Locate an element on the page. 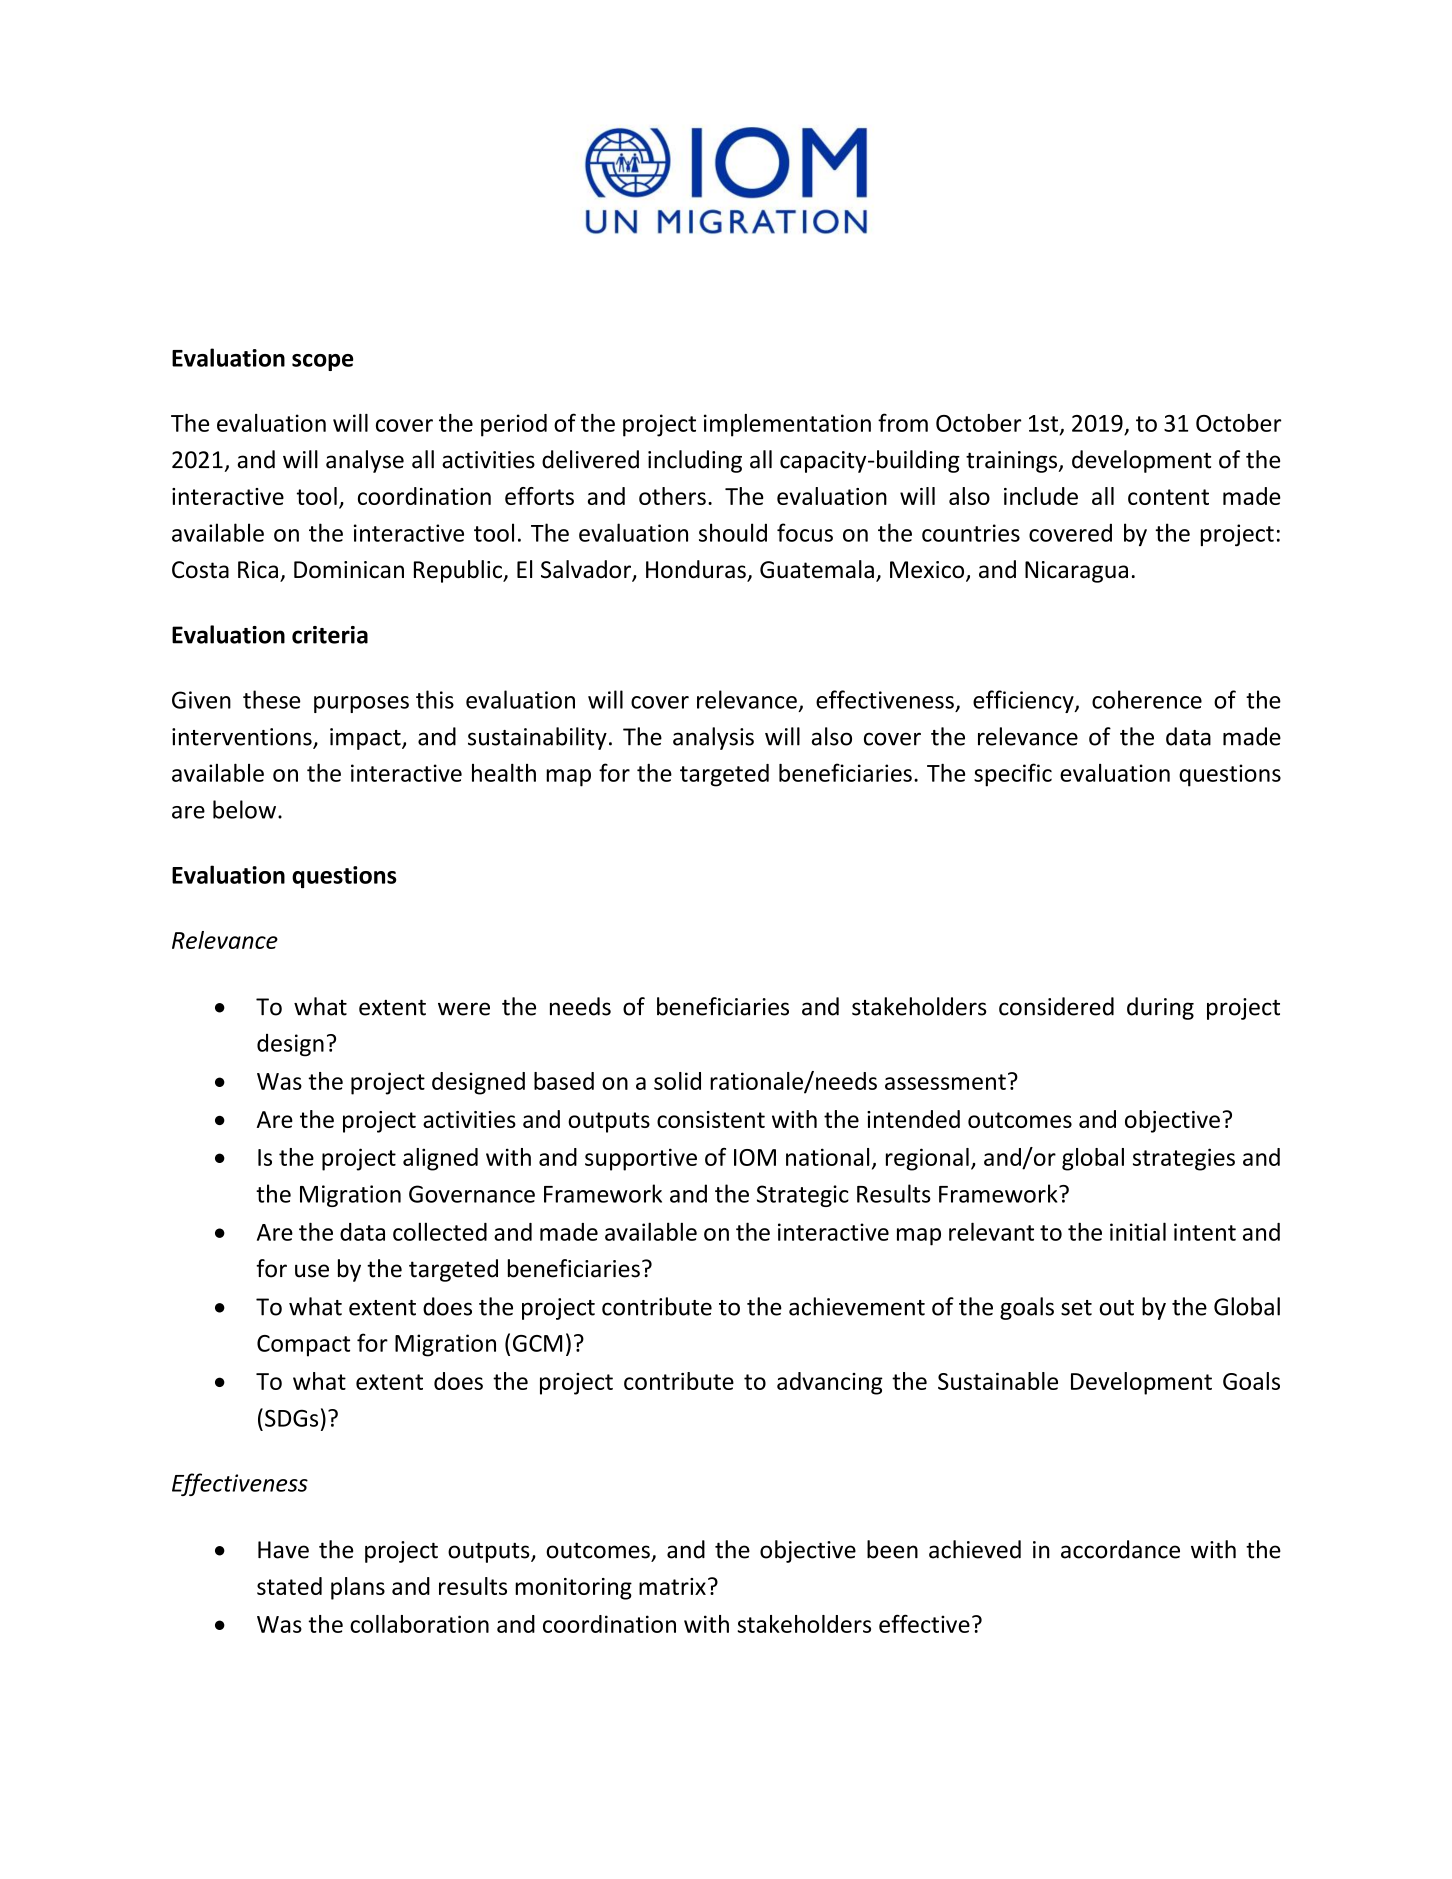 This document has width=1452, height=1879. implementation is located at coordinates (787, 425).
